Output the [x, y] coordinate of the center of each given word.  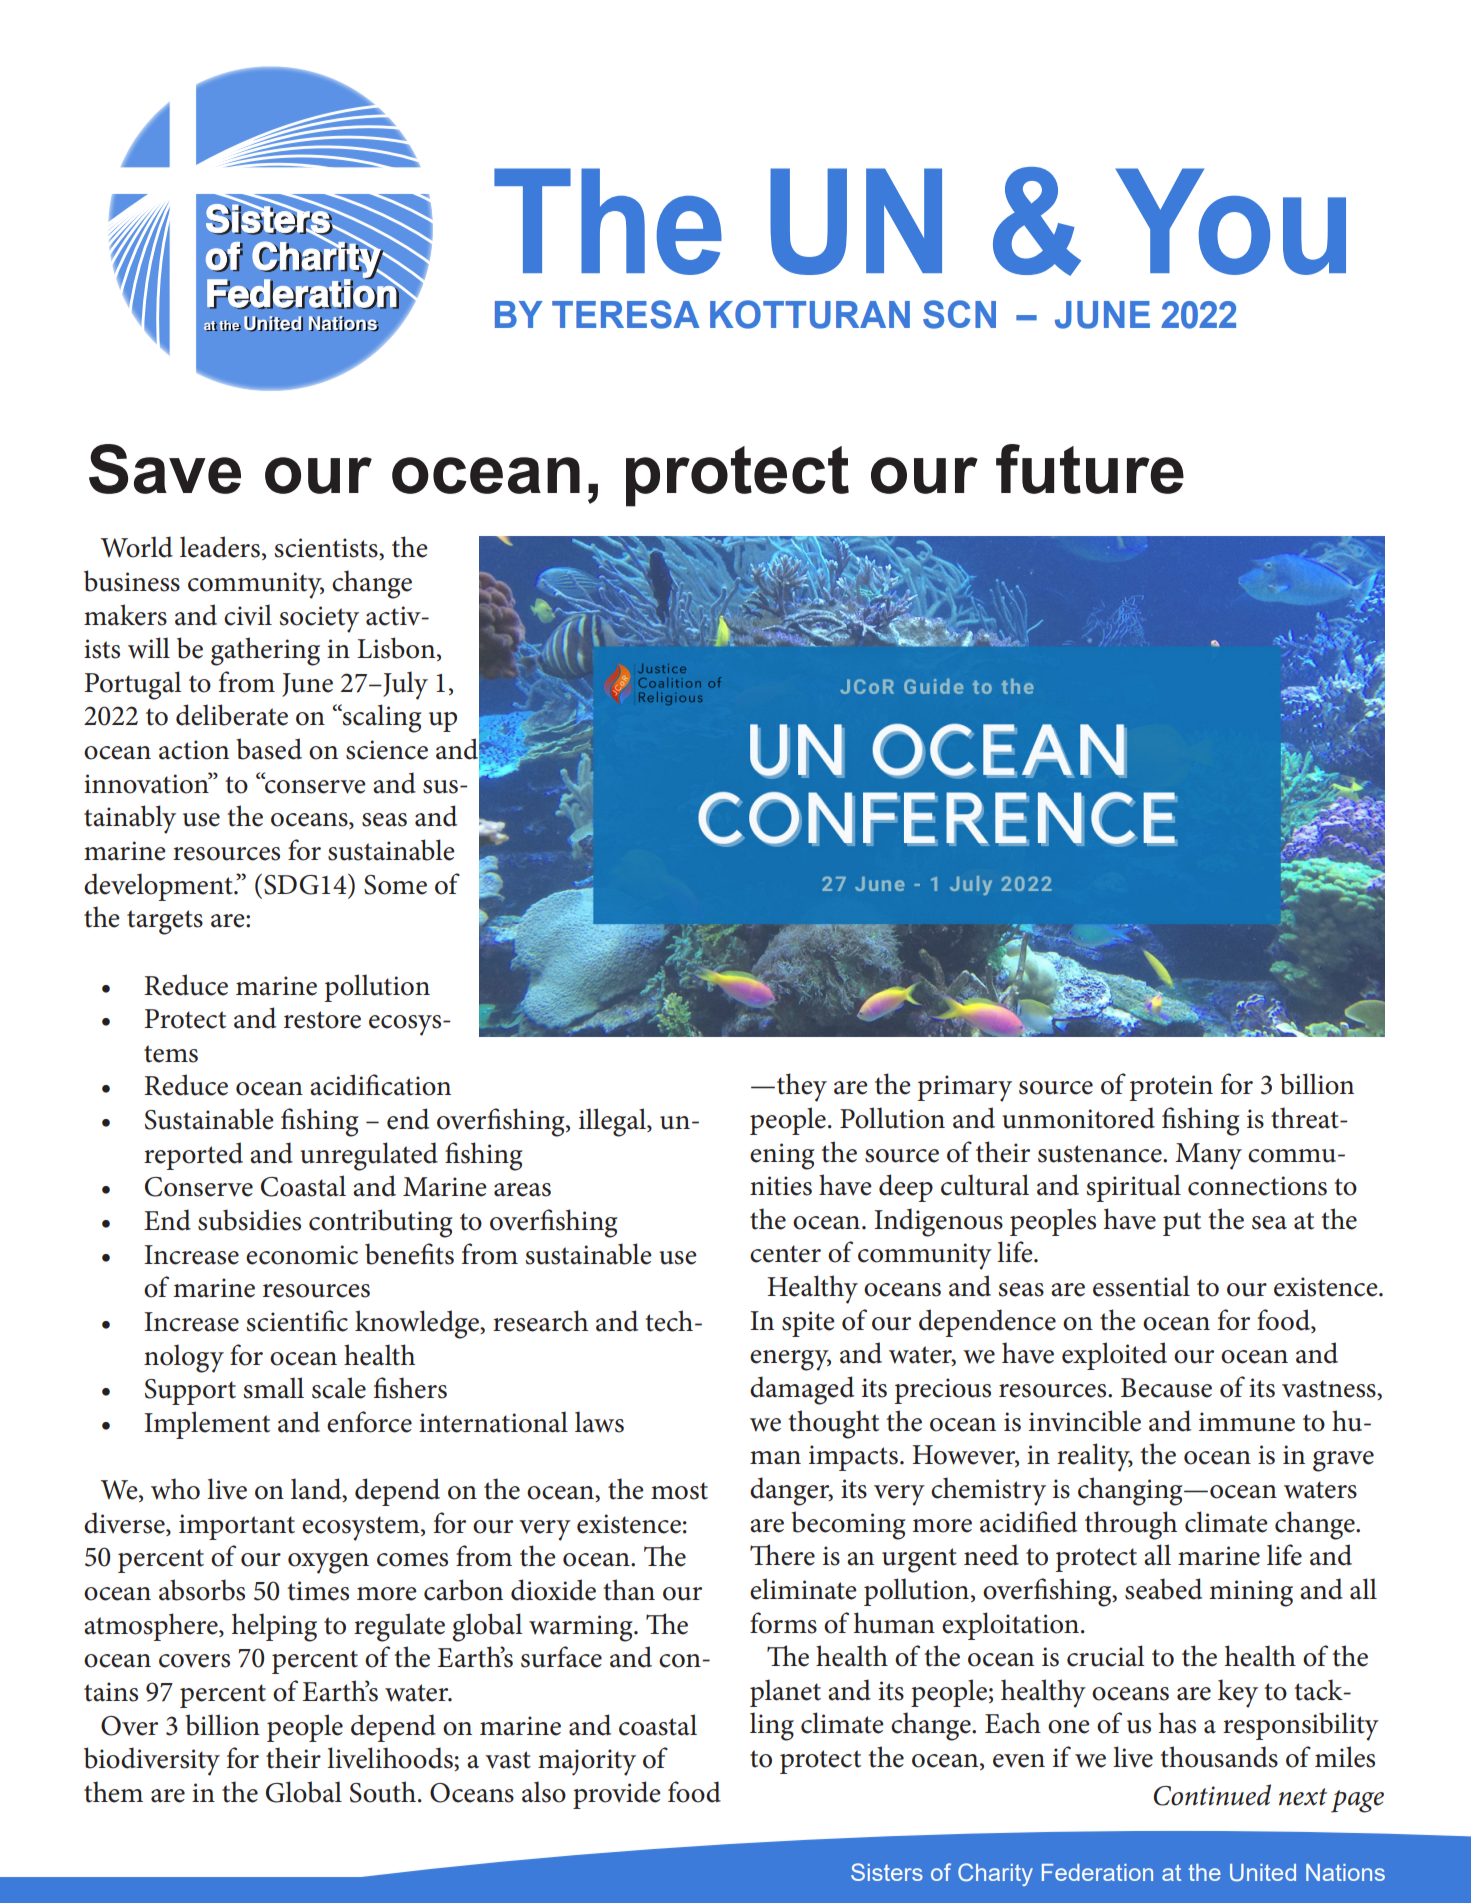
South [383, 1792]
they [802, 1087]
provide [617, 1795]
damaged [802, 1390]
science [387, 750]
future [1090, 469]
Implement [207, 1425]
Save [165, 469]
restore [322, 1020]
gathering [265, 651]
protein [1171, 1088]
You [1231, 221]
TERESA [626, 314]
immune [1247, 1422]
